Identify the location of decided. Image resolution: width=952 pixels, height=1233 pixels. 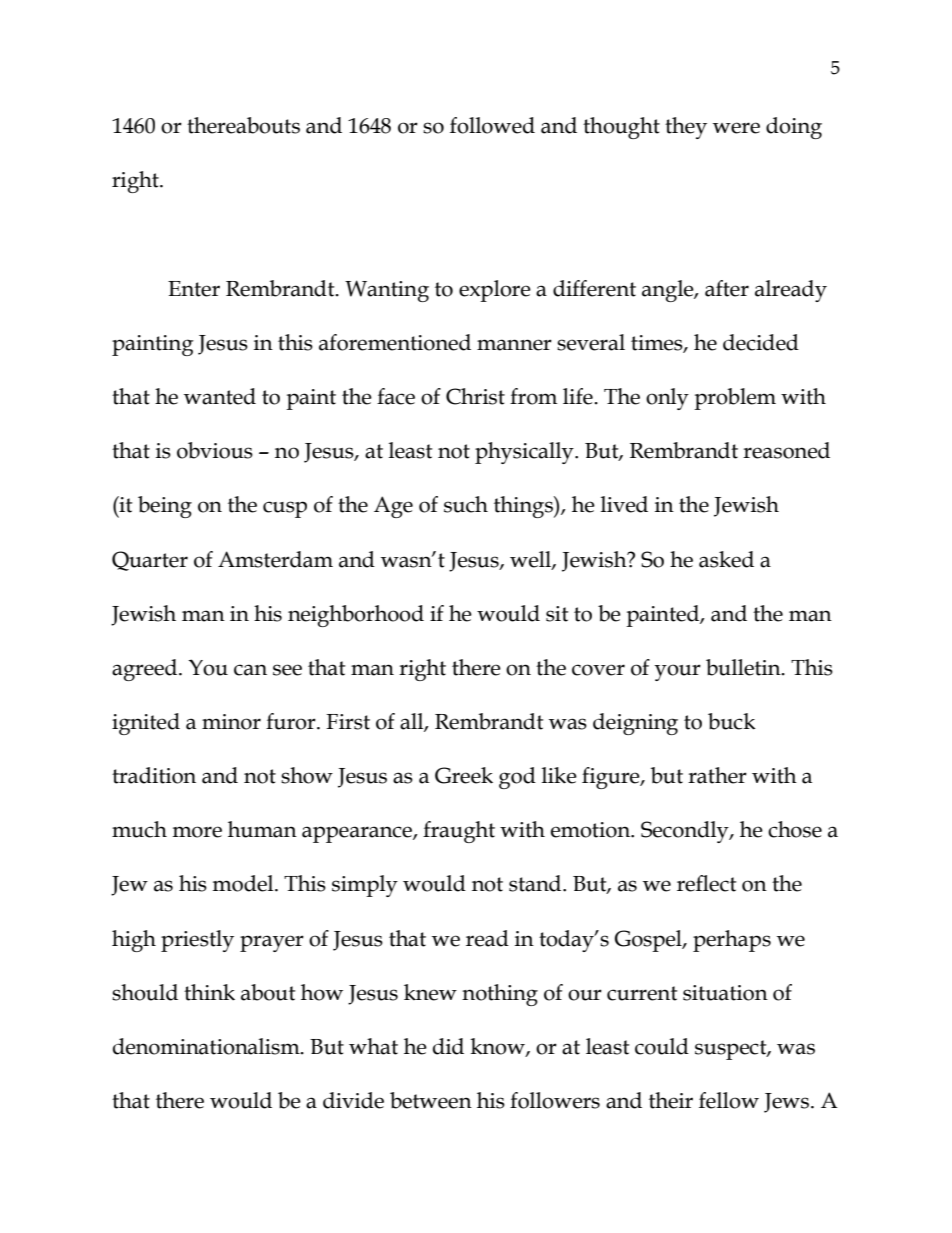
(761, 342).
